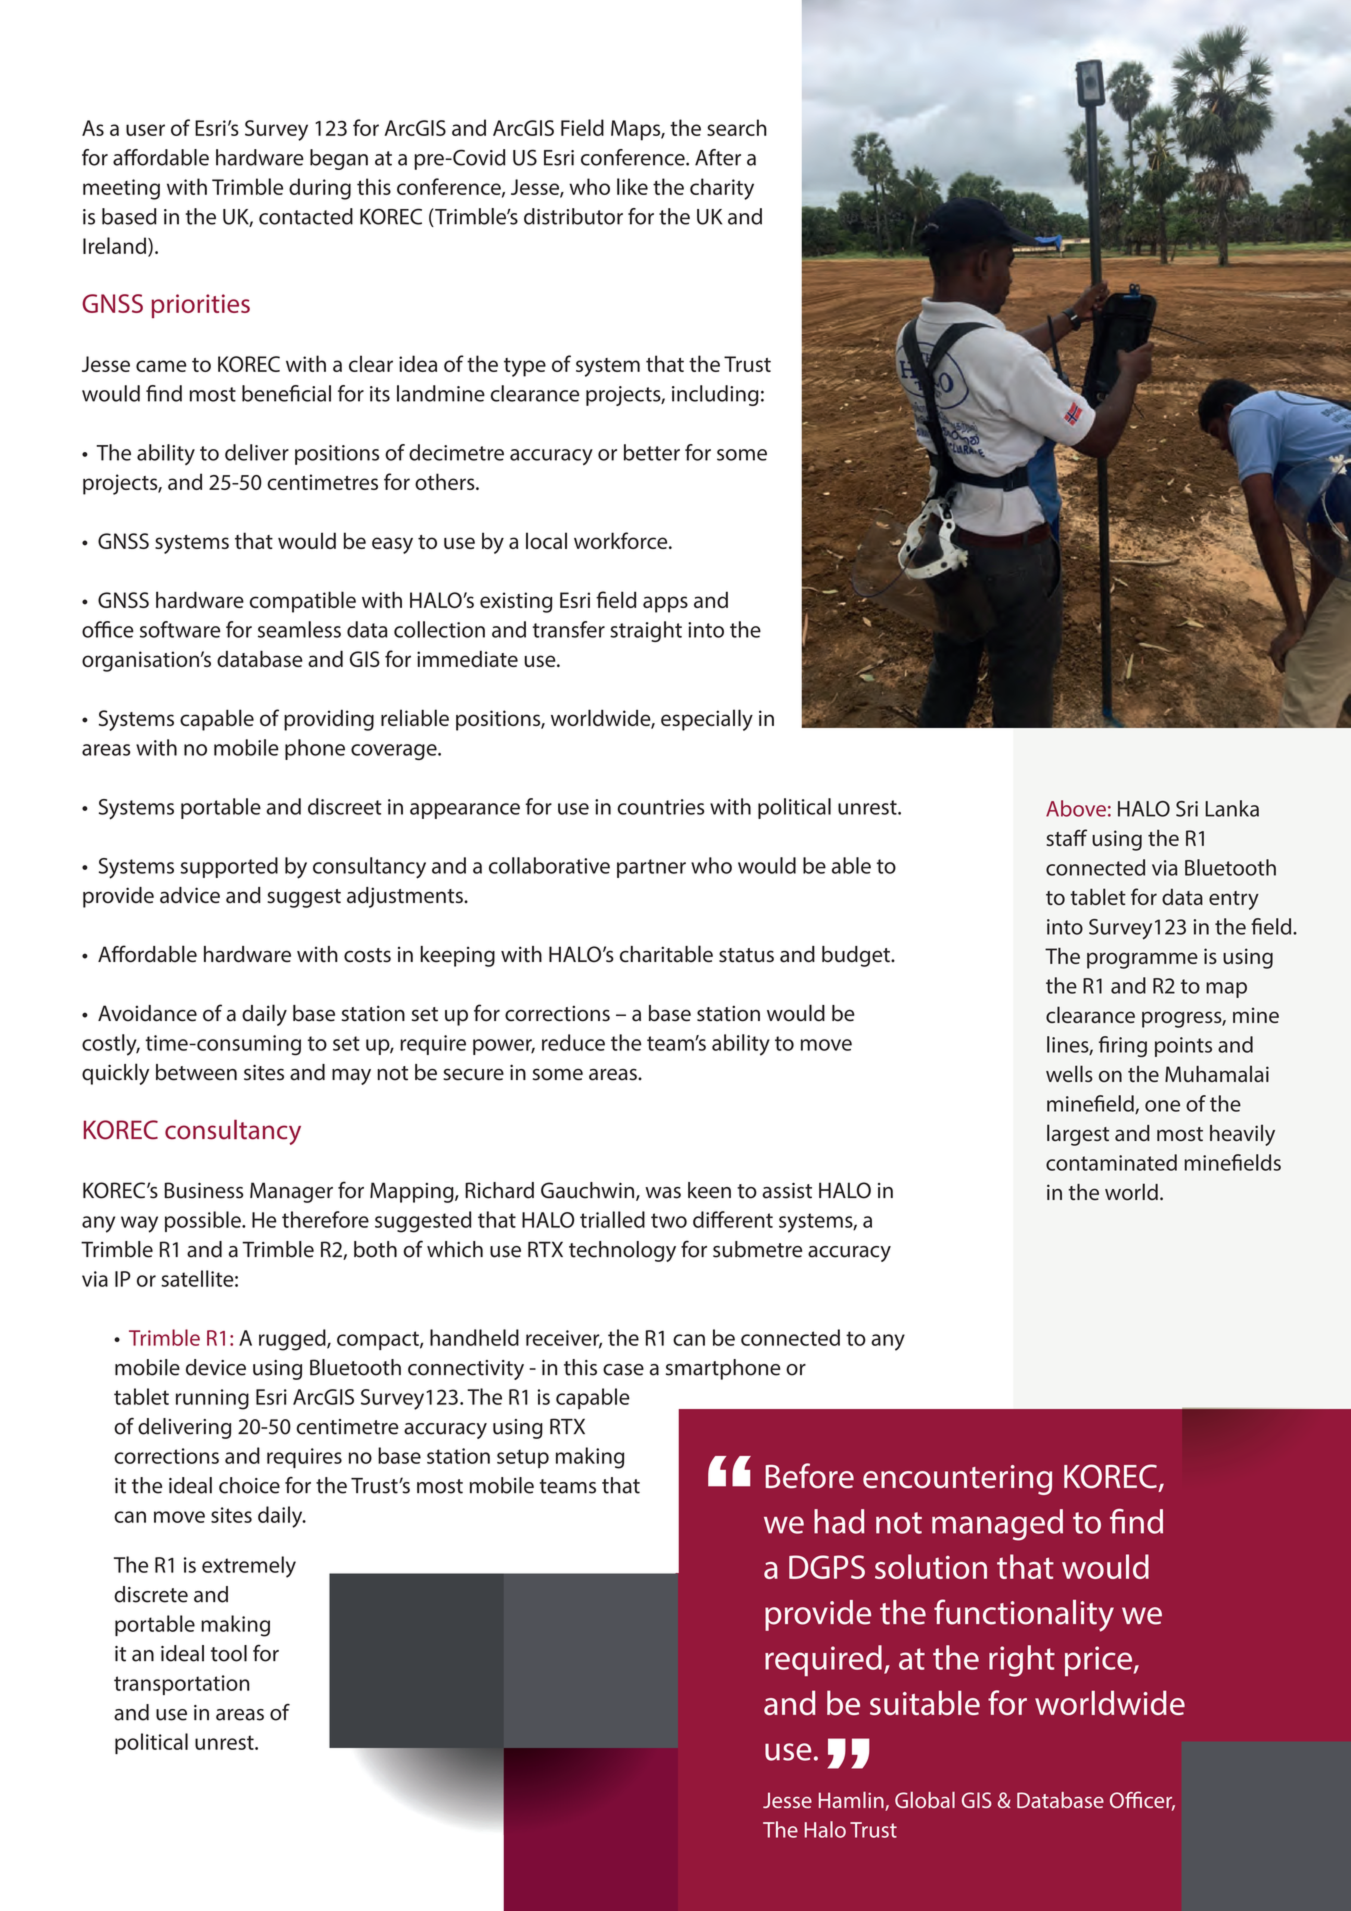 The width and height of the screenshot is (1351, 1911). What do you see at coordinates (306, 216) in the screenshot?
I see `contacted` at bounding box center [306, 216].
